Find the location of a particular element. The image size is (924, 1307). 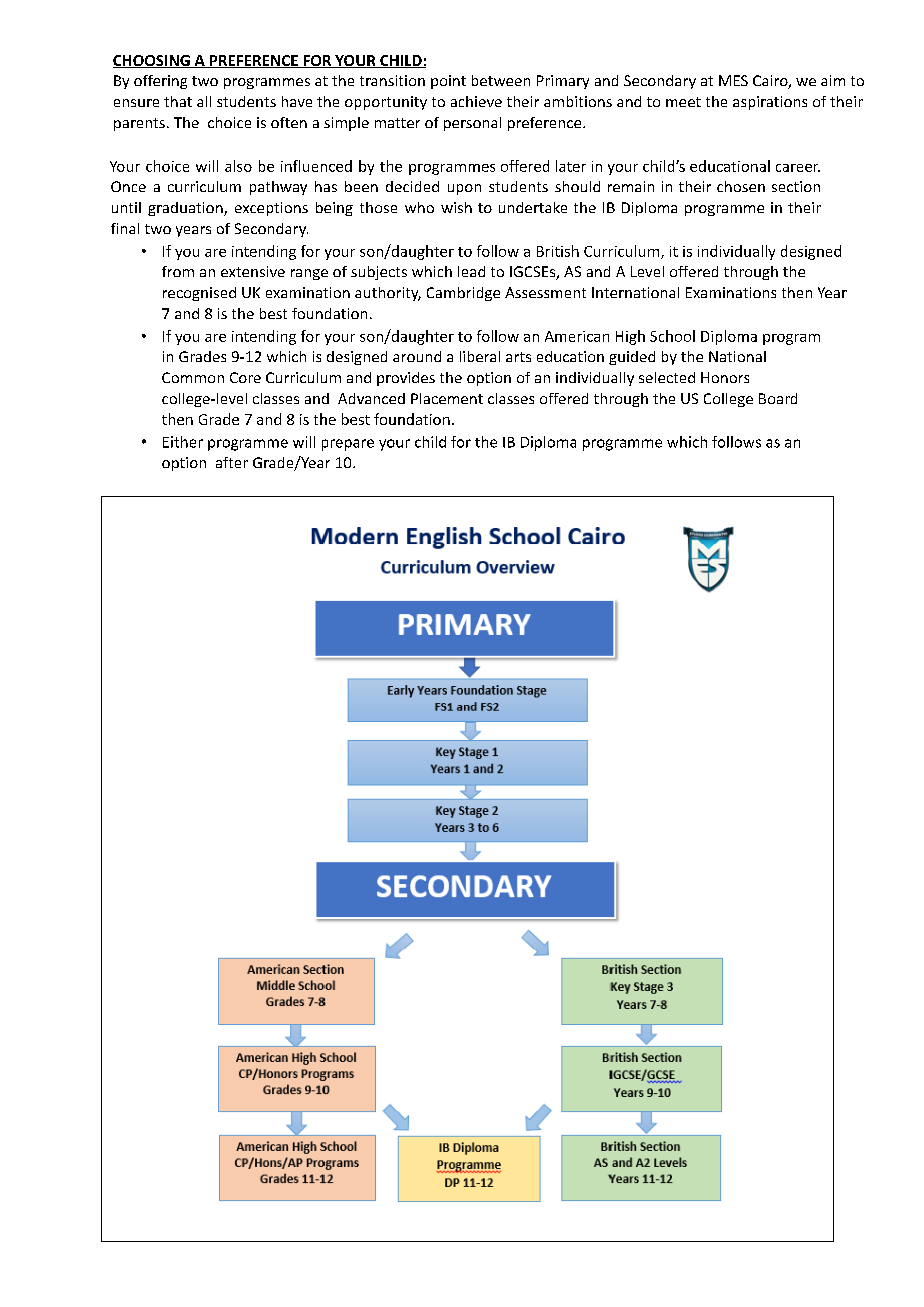

School is located at coordinates (672, 336).
